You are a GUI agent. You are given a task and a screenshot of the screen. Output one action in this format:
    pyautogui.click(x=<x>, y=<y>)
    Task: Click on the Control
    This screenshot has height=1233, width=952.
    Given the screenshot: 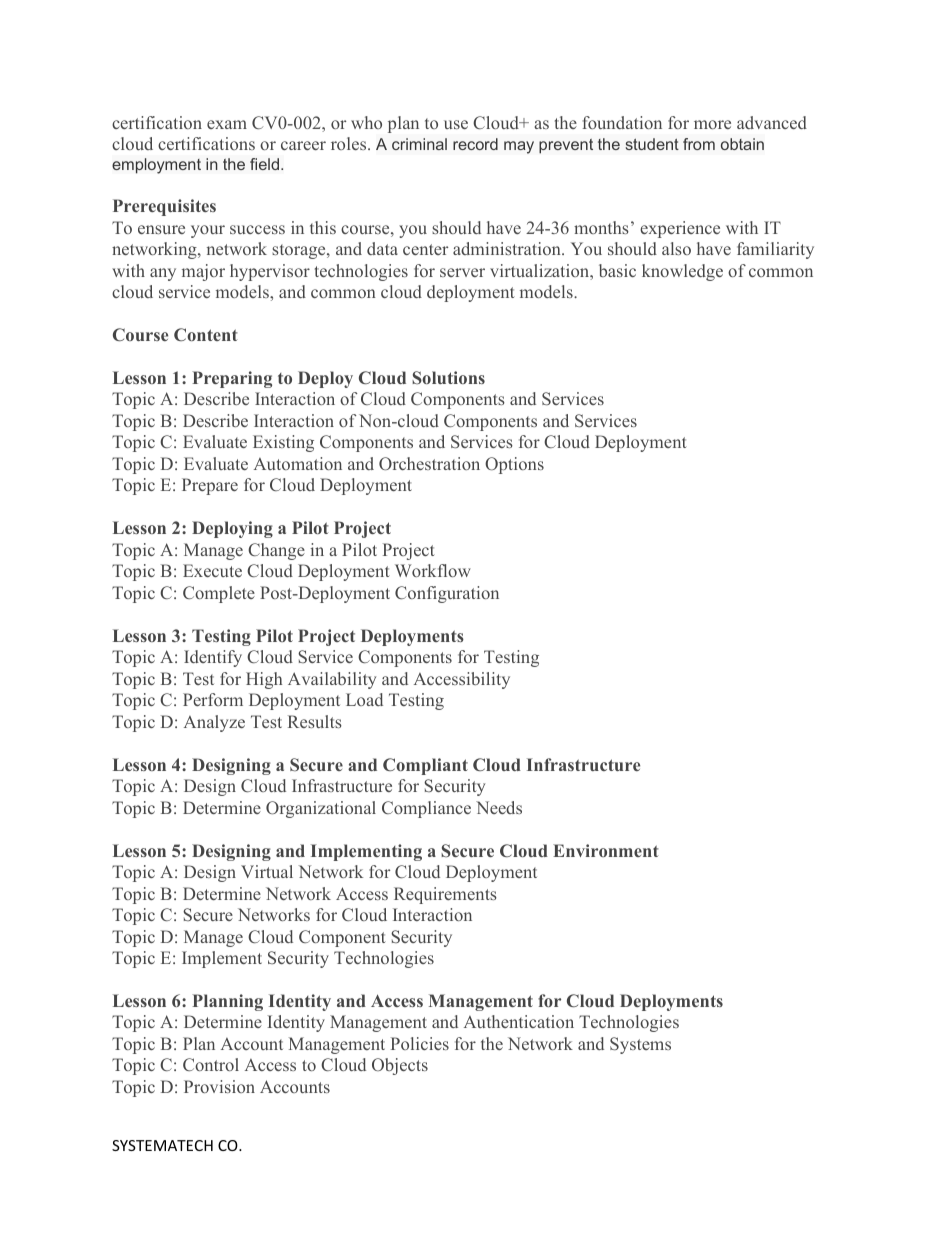 What is the action you would take?
    pyautogui.click(x=211, y=1064)
